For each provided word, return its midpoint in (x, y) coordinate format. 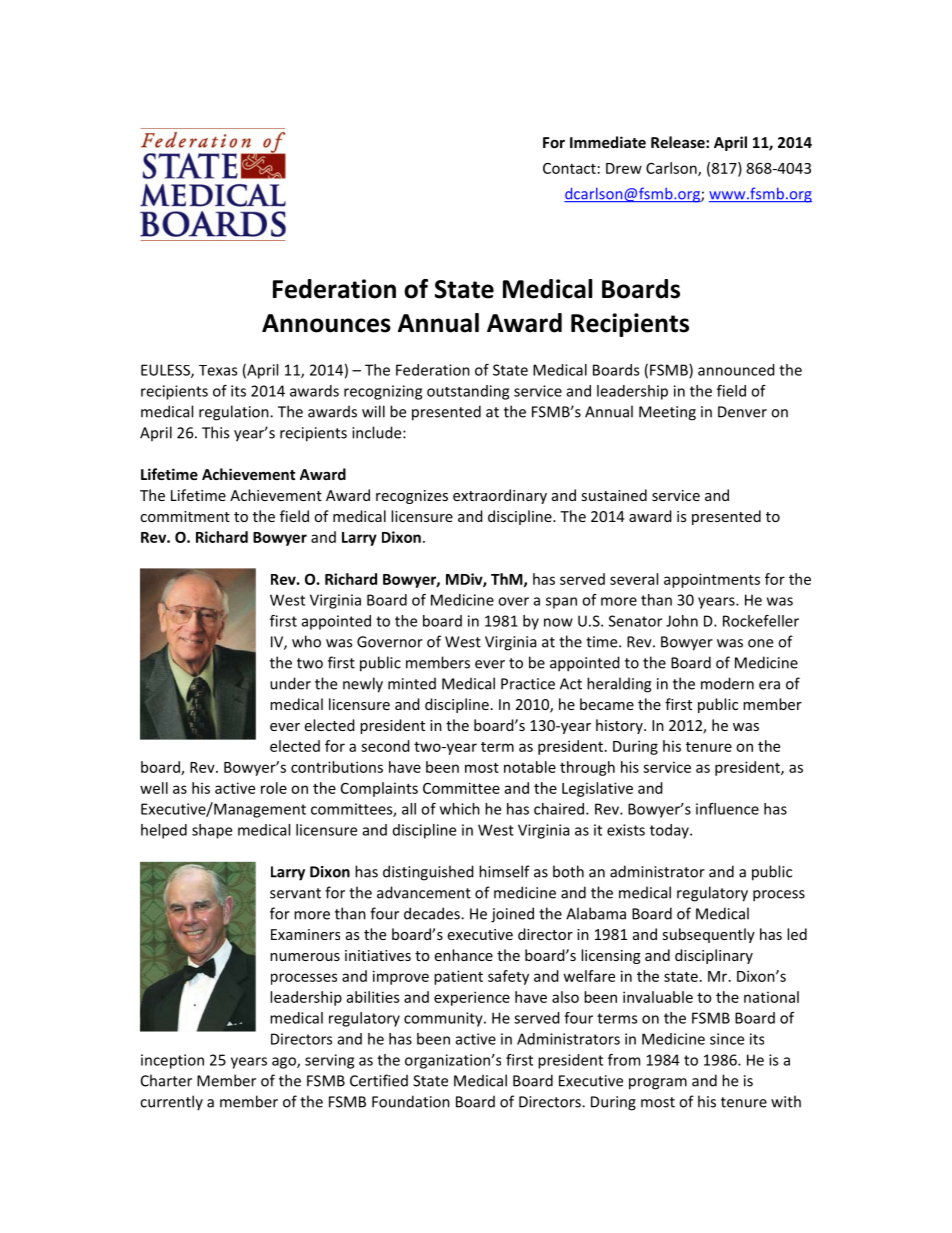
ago (285, 1063)
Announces (326, 323)
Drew (624, 168)
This (215, 432)
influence (727, 809)
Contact (569, 168)
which (460, 809)
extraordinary (500, 496)
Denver (742, 412)
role (274, 788)
